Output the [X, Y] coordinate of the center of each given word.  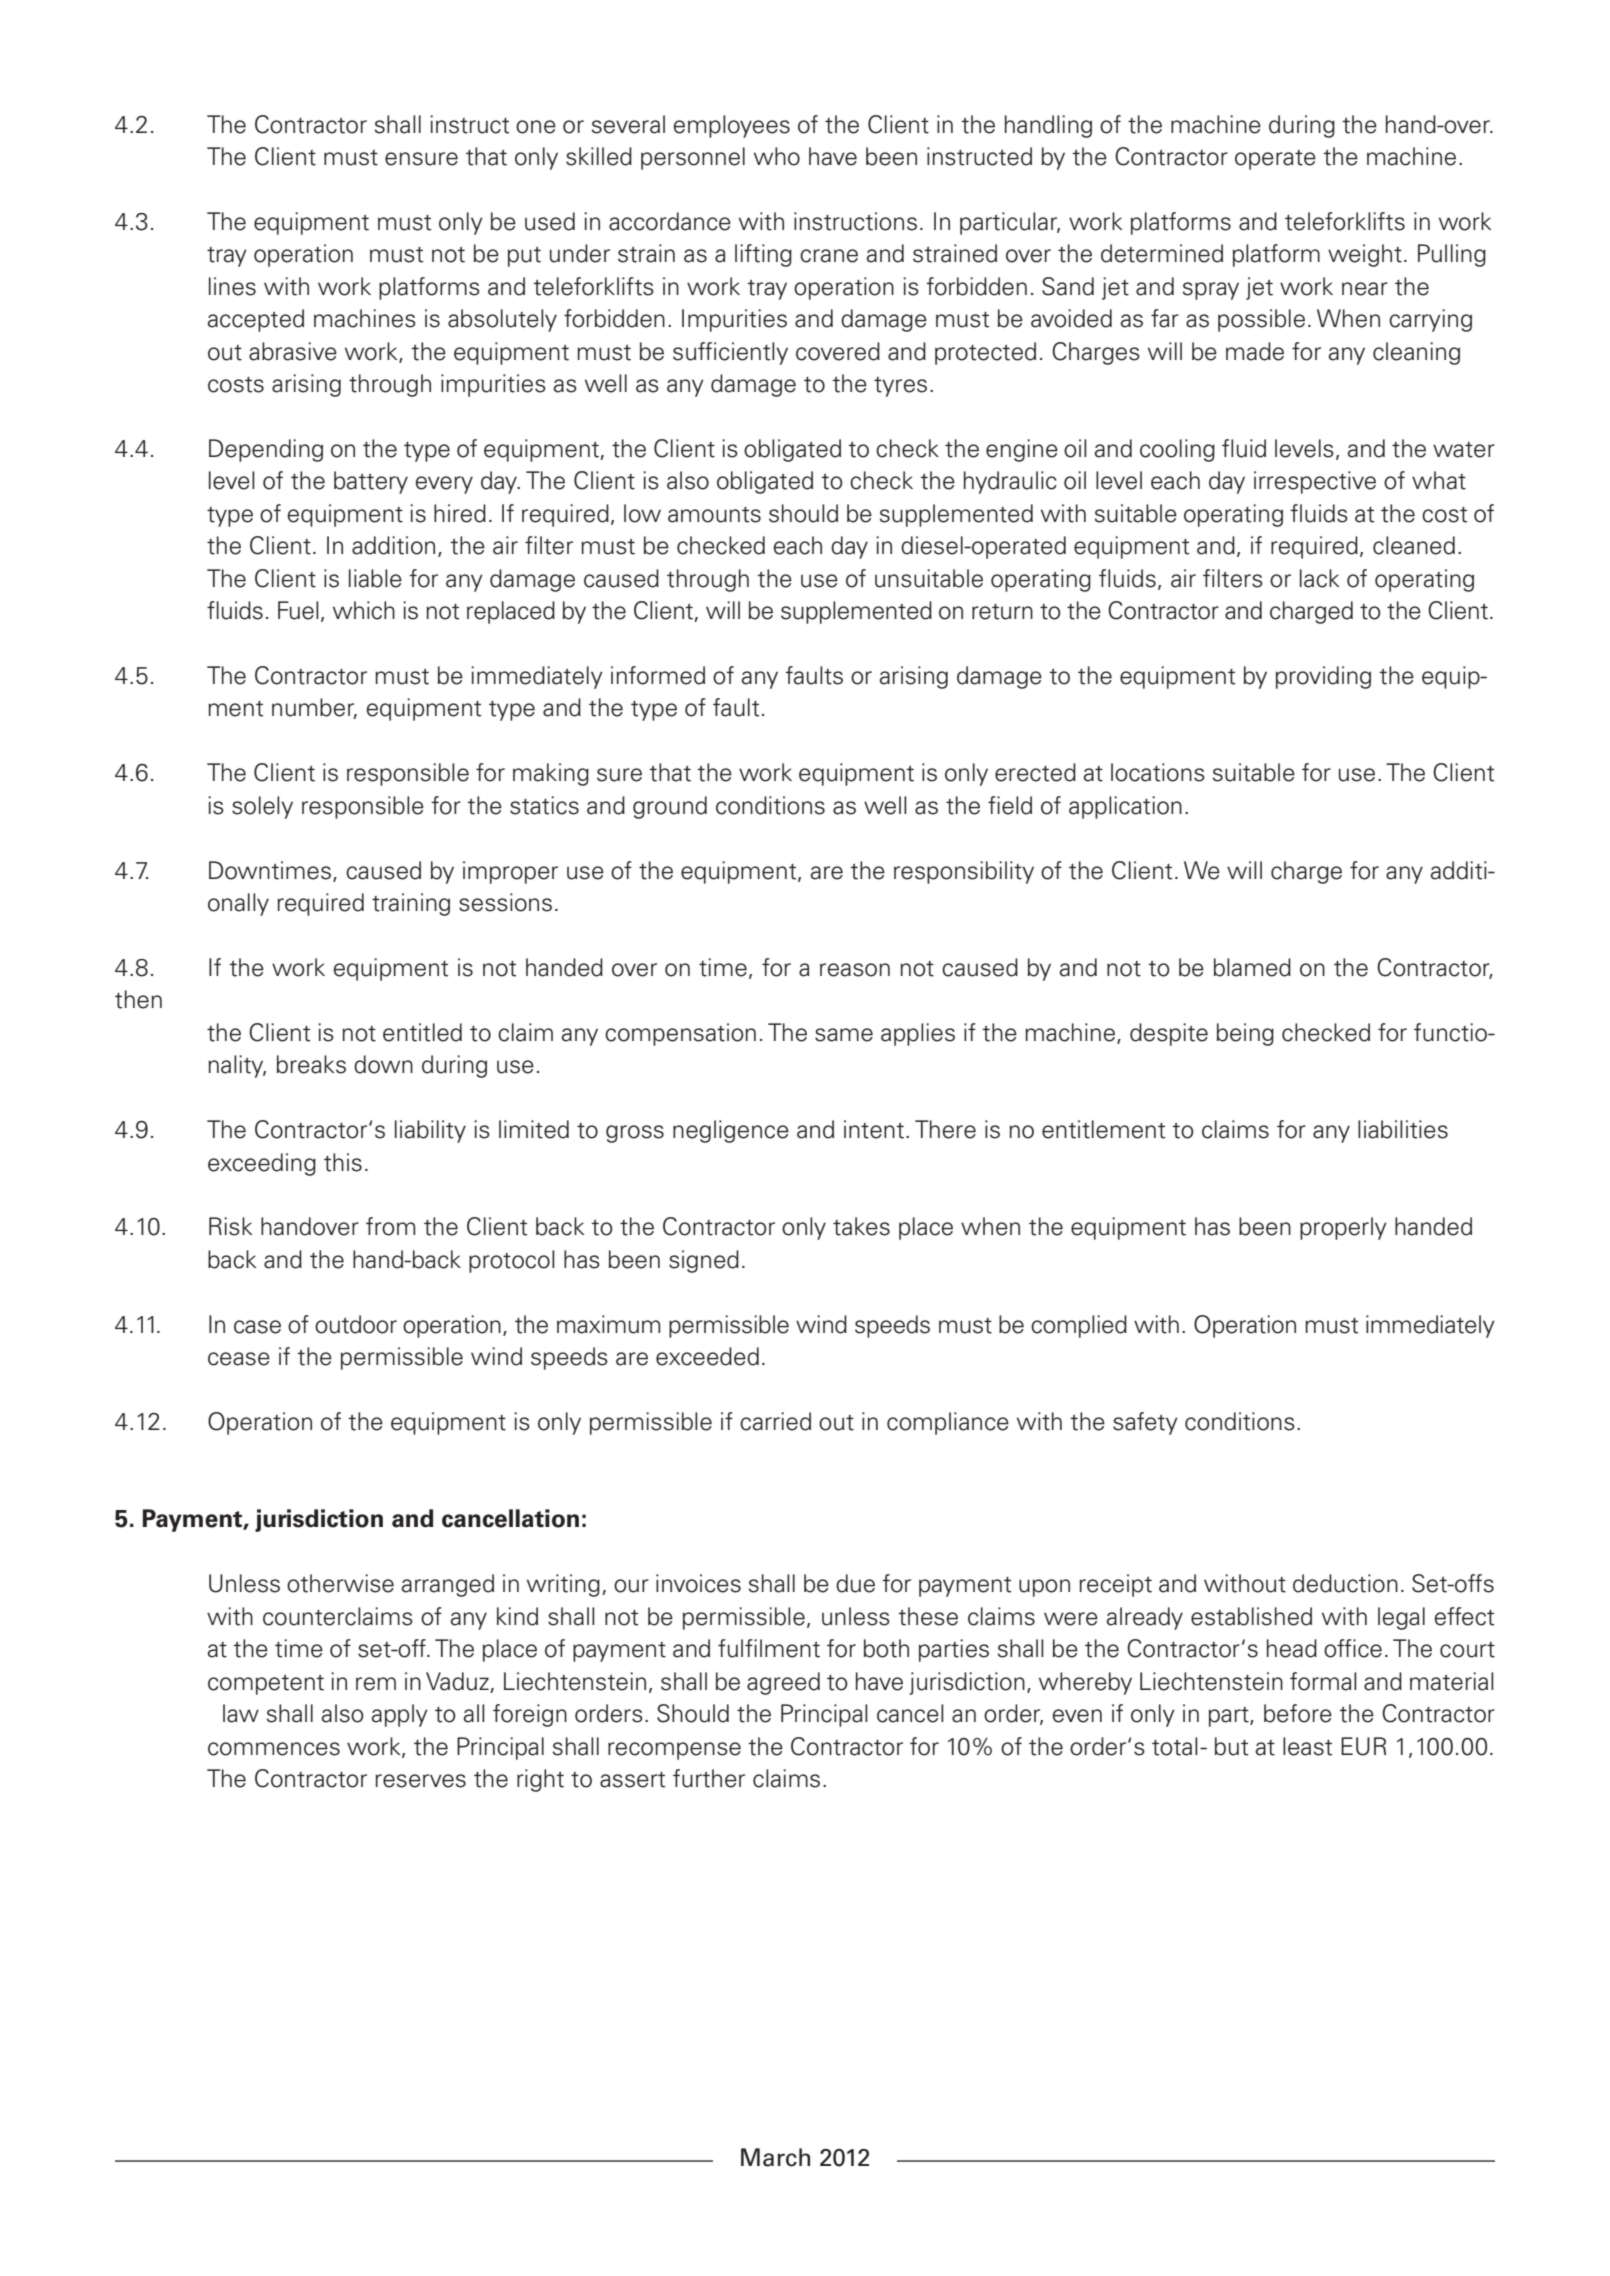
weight [1365, 255]
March [775, 2157]
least [1307, 1746]
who [777, 156]
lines [232, 286]
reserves [420, 1781]
